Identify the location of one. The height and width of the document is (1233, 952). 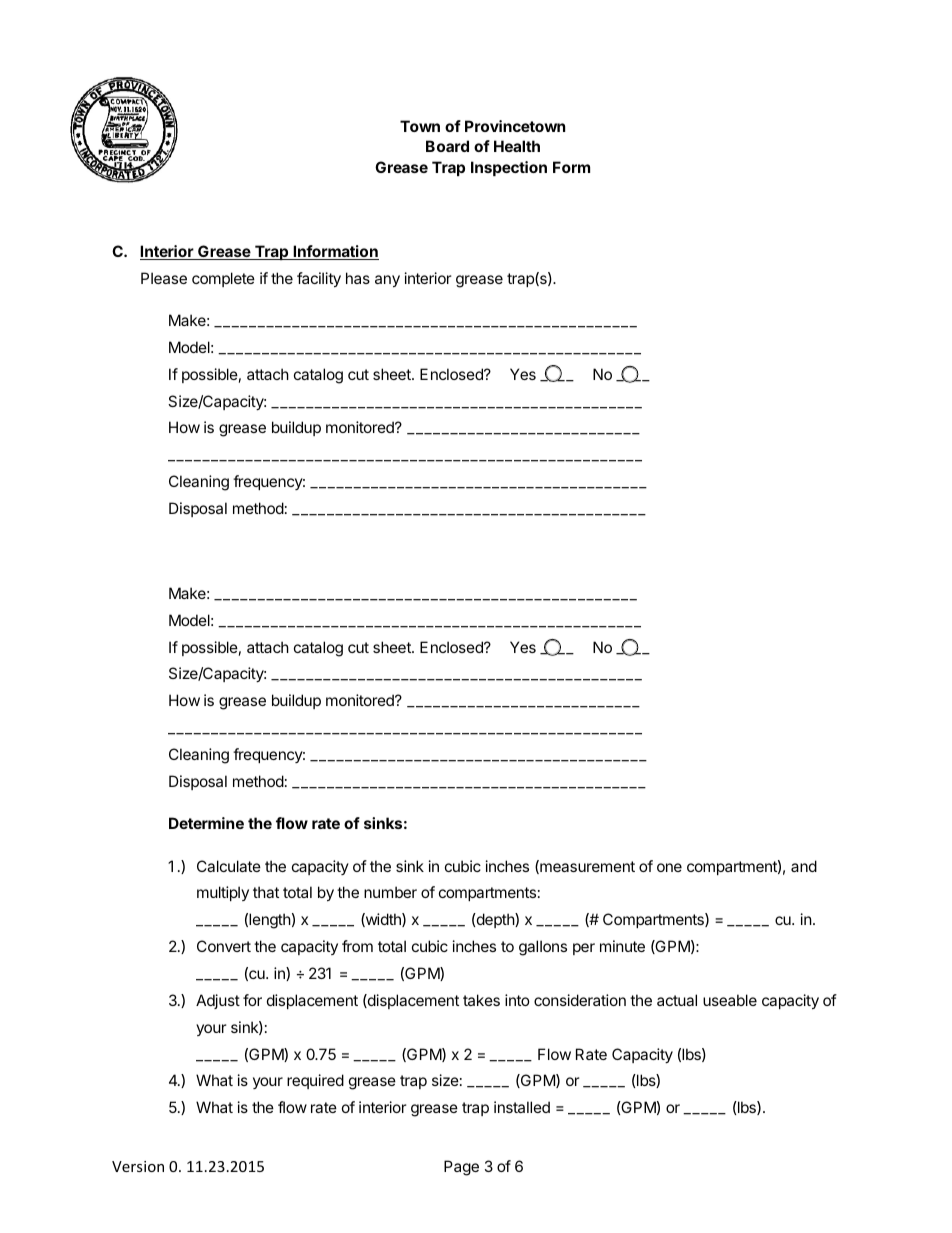
(669, 867).
